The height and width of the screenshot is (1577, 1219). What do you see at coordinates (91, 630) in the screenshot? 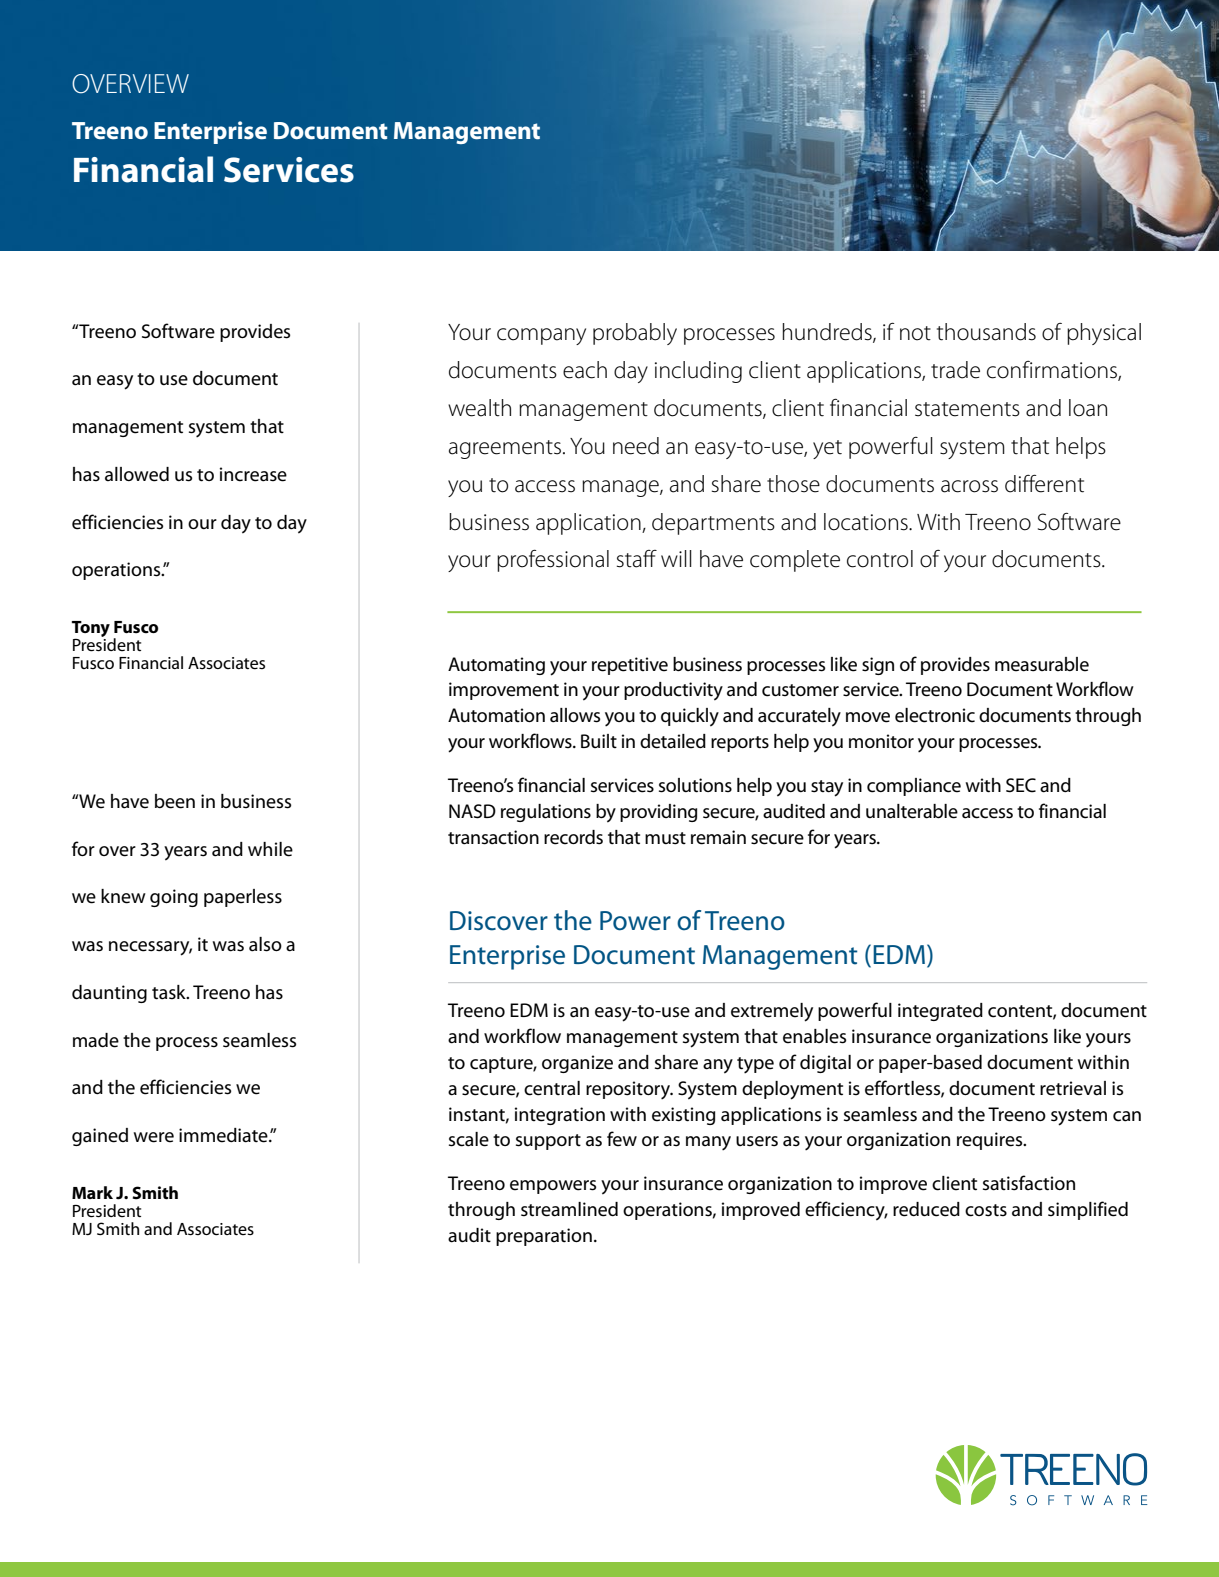
I see `Tony` at bounding box center [91, 630].
